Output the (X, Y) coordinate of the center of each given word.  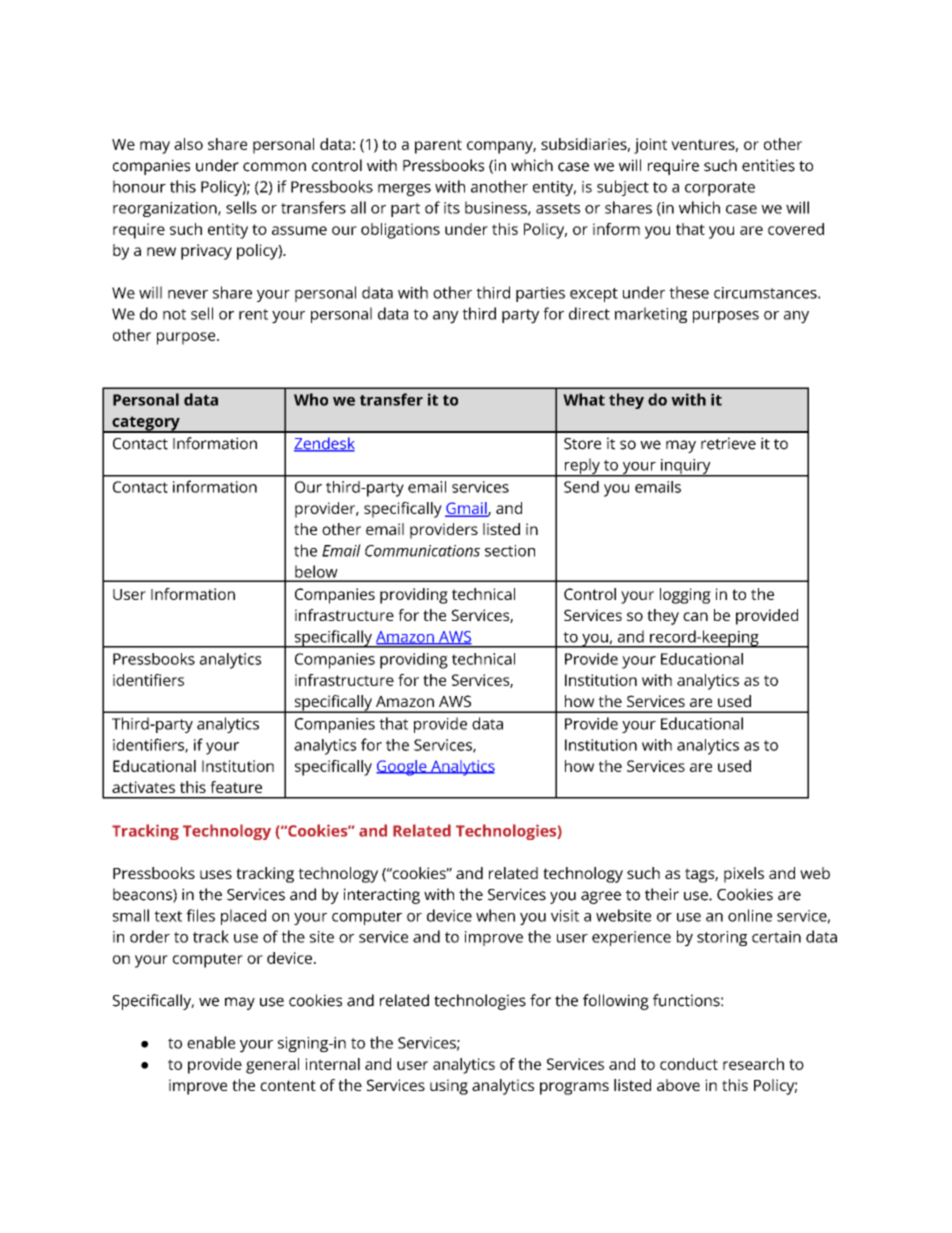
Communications (422, 551)
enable (211, 1042)
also (188, 144)
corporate (720, 189)
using (449, 1087)
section (510, 551)
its (452, 208)
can (695, 616)
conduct (689, 1064)
